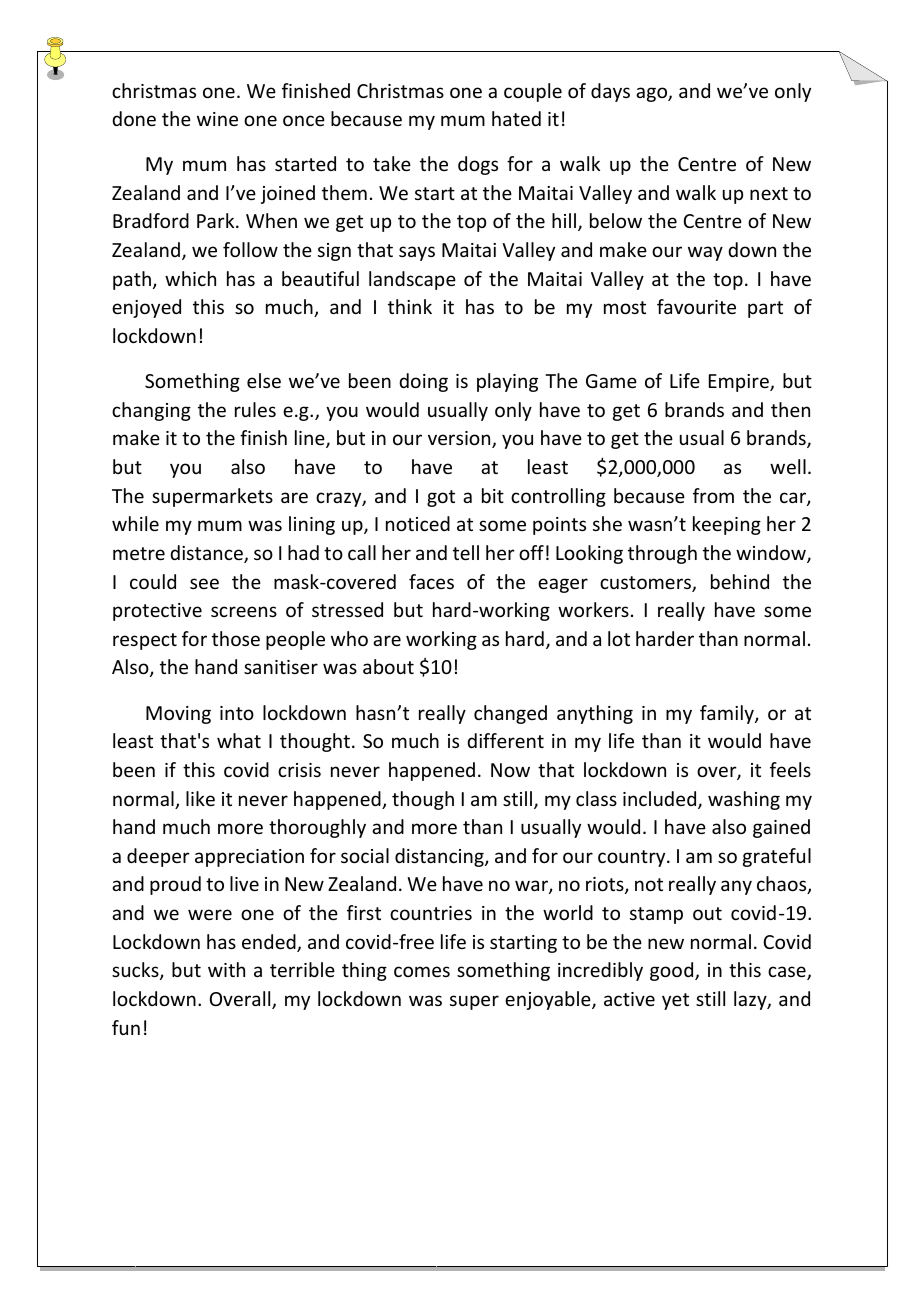 The height and width of the screenshot is (1308, 924). What do you see at coordinates (466, 552) in the screenshot?
I see `tell` at bounding box center [466, 552].
